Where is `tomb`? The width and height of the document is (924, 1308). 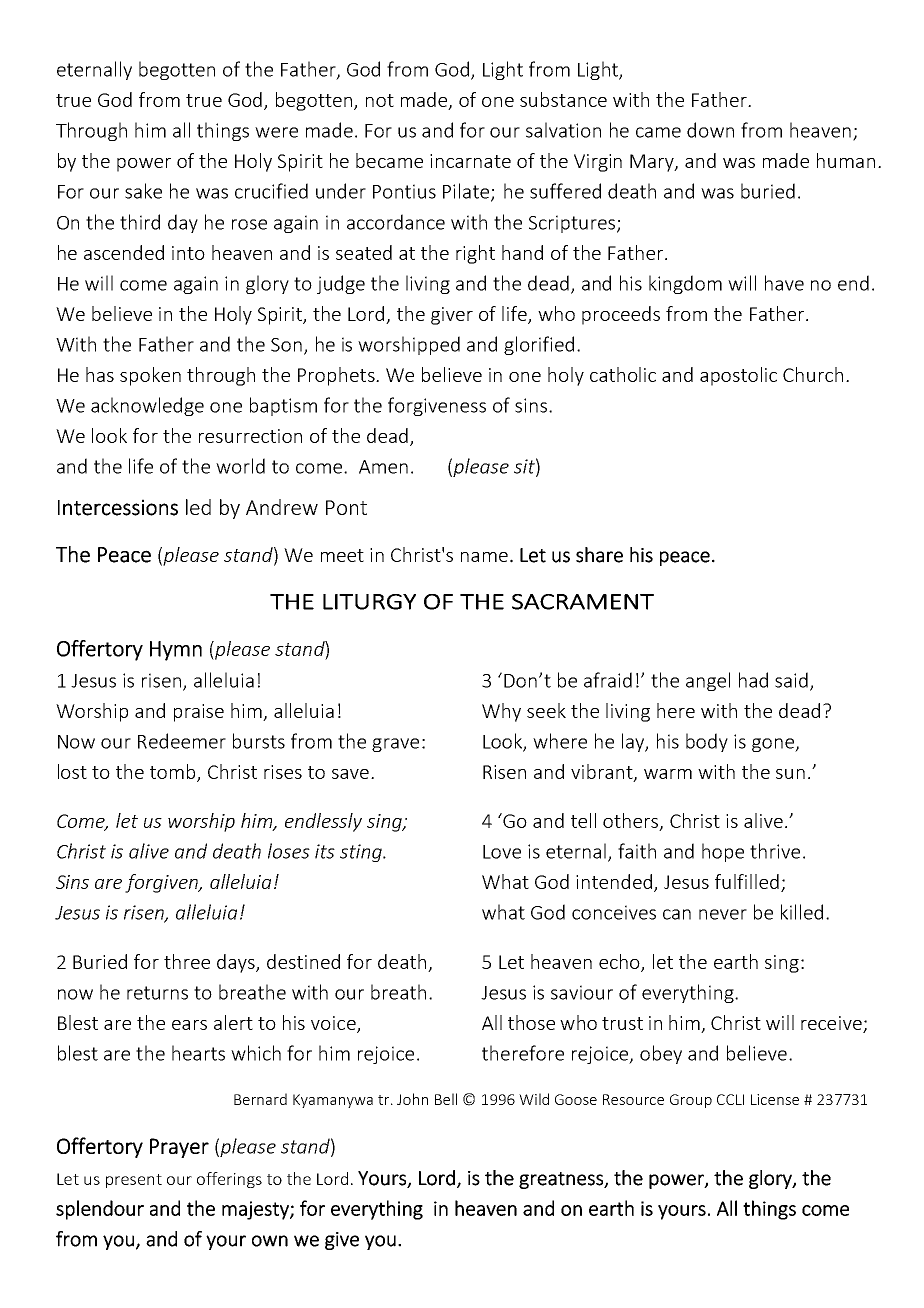
tomb is located at coordinates (174, 773).
